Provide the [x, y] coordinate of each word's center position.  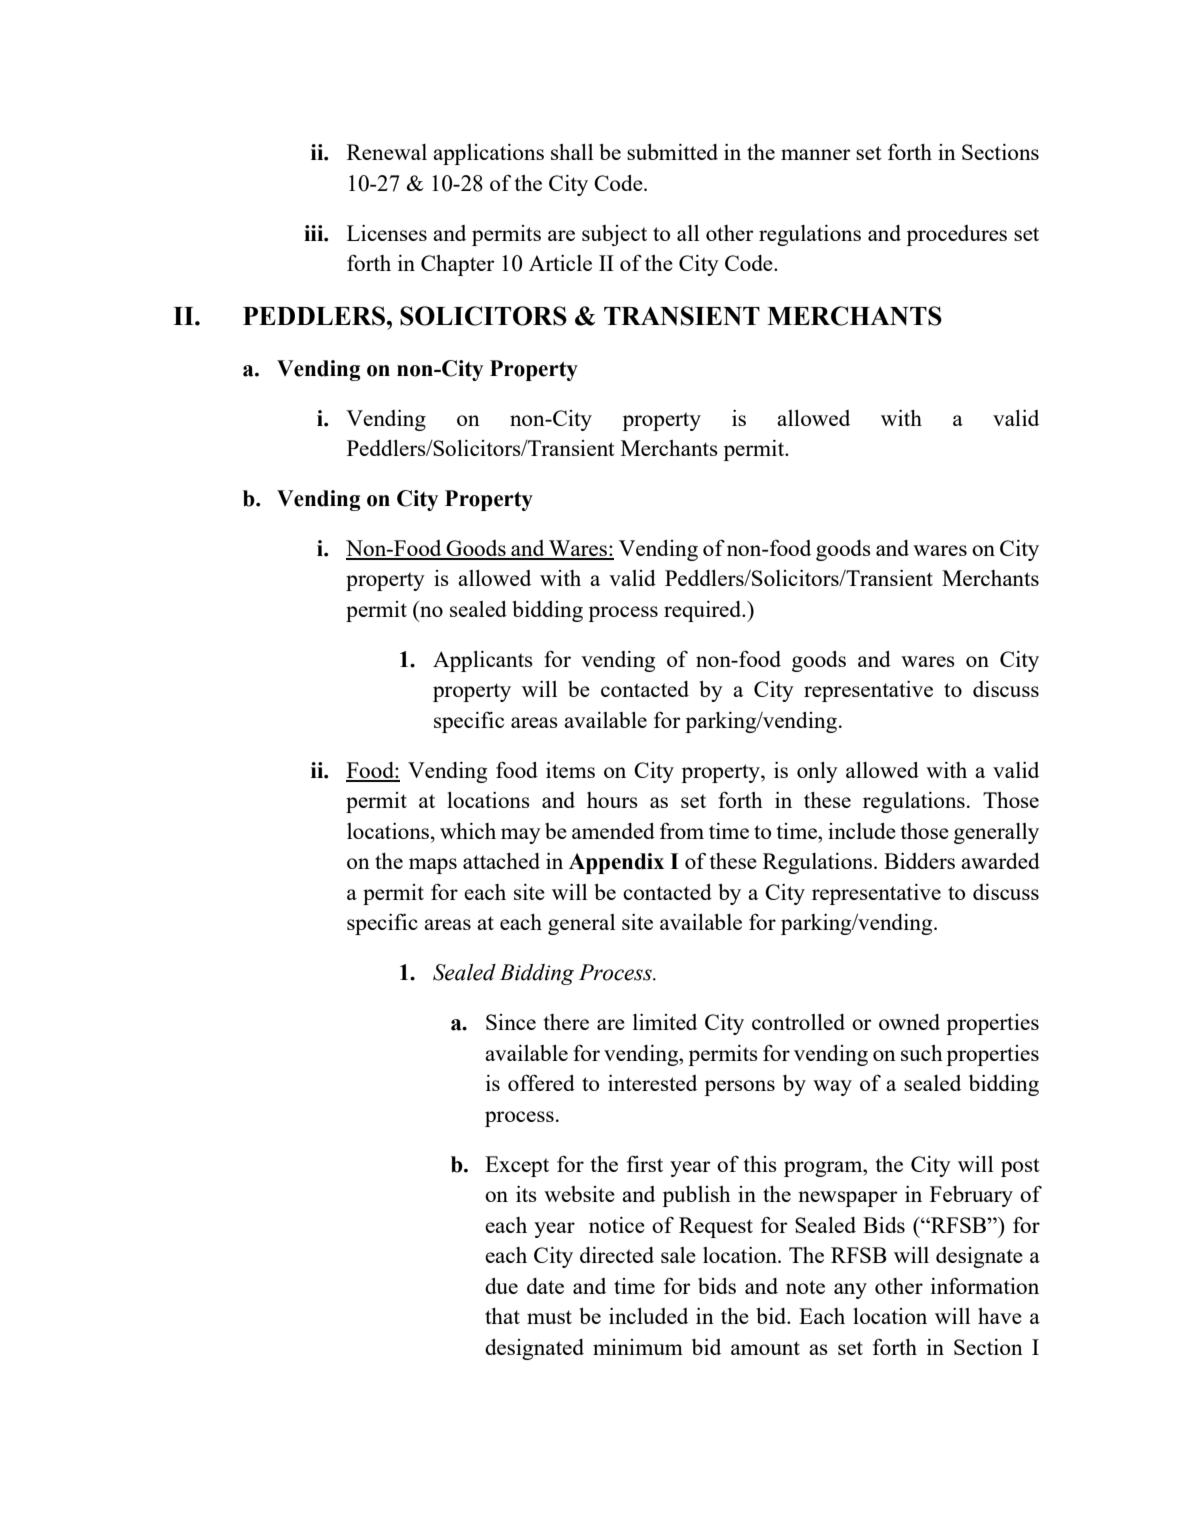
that [502, 1316]
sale [678, 1255]
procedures [956, 235]
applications [488, 154]
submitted [672, 152]
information [985, 1285]
